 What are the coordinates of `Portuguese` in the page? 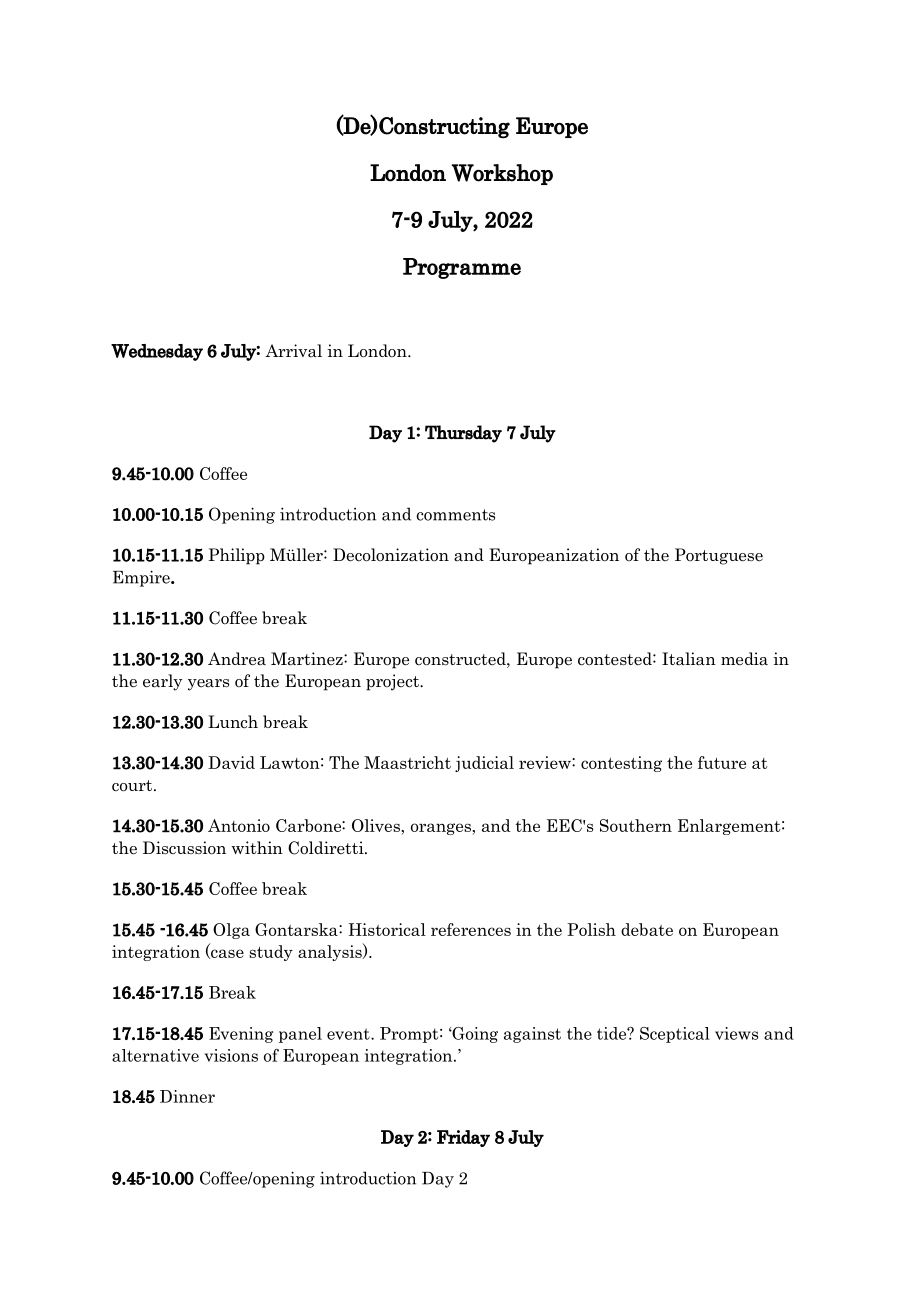 It's located at (719, 556).
